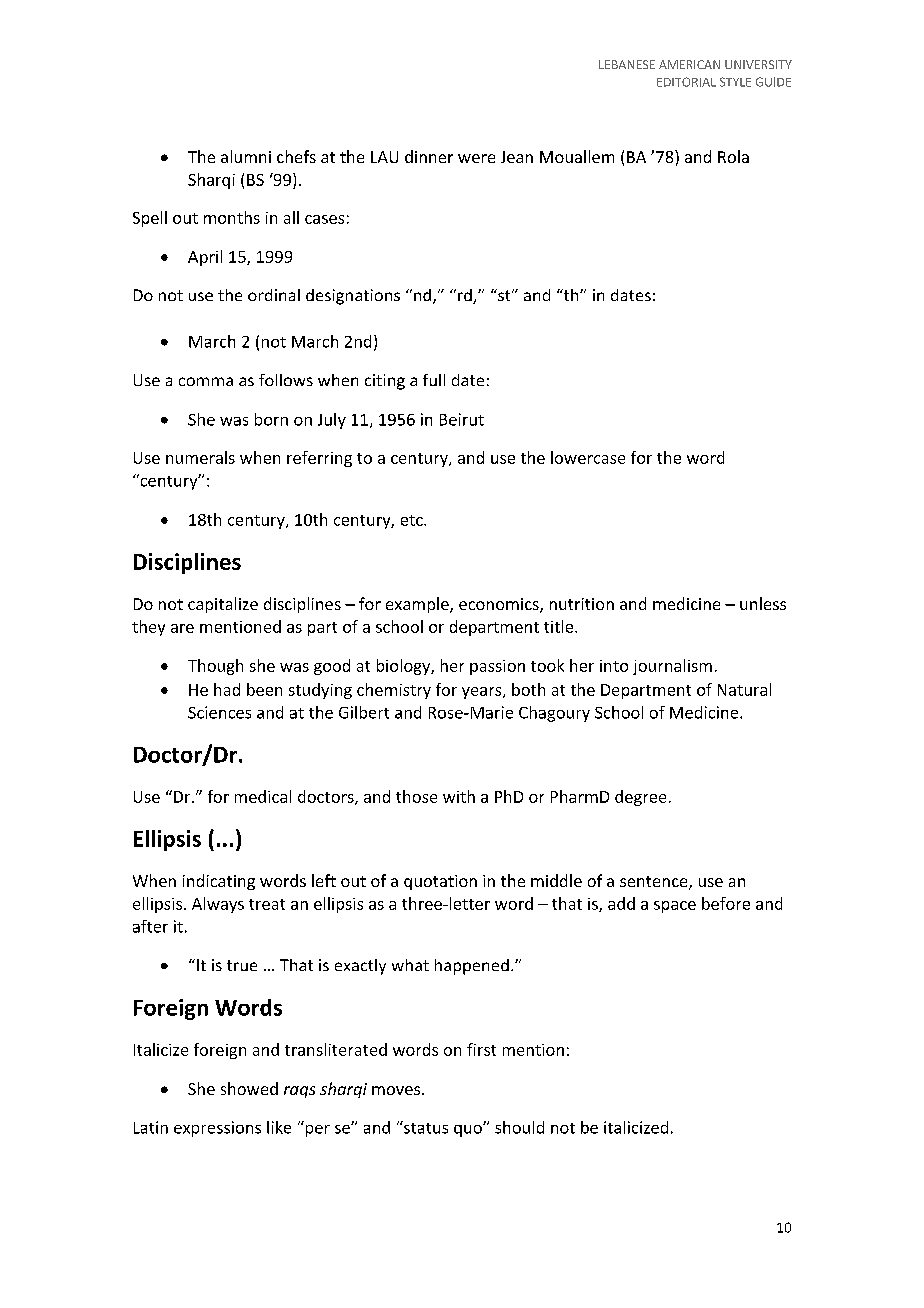 The width and height of the screenshot is (924, 1308). I want to click on economics, so click(500, 605).
